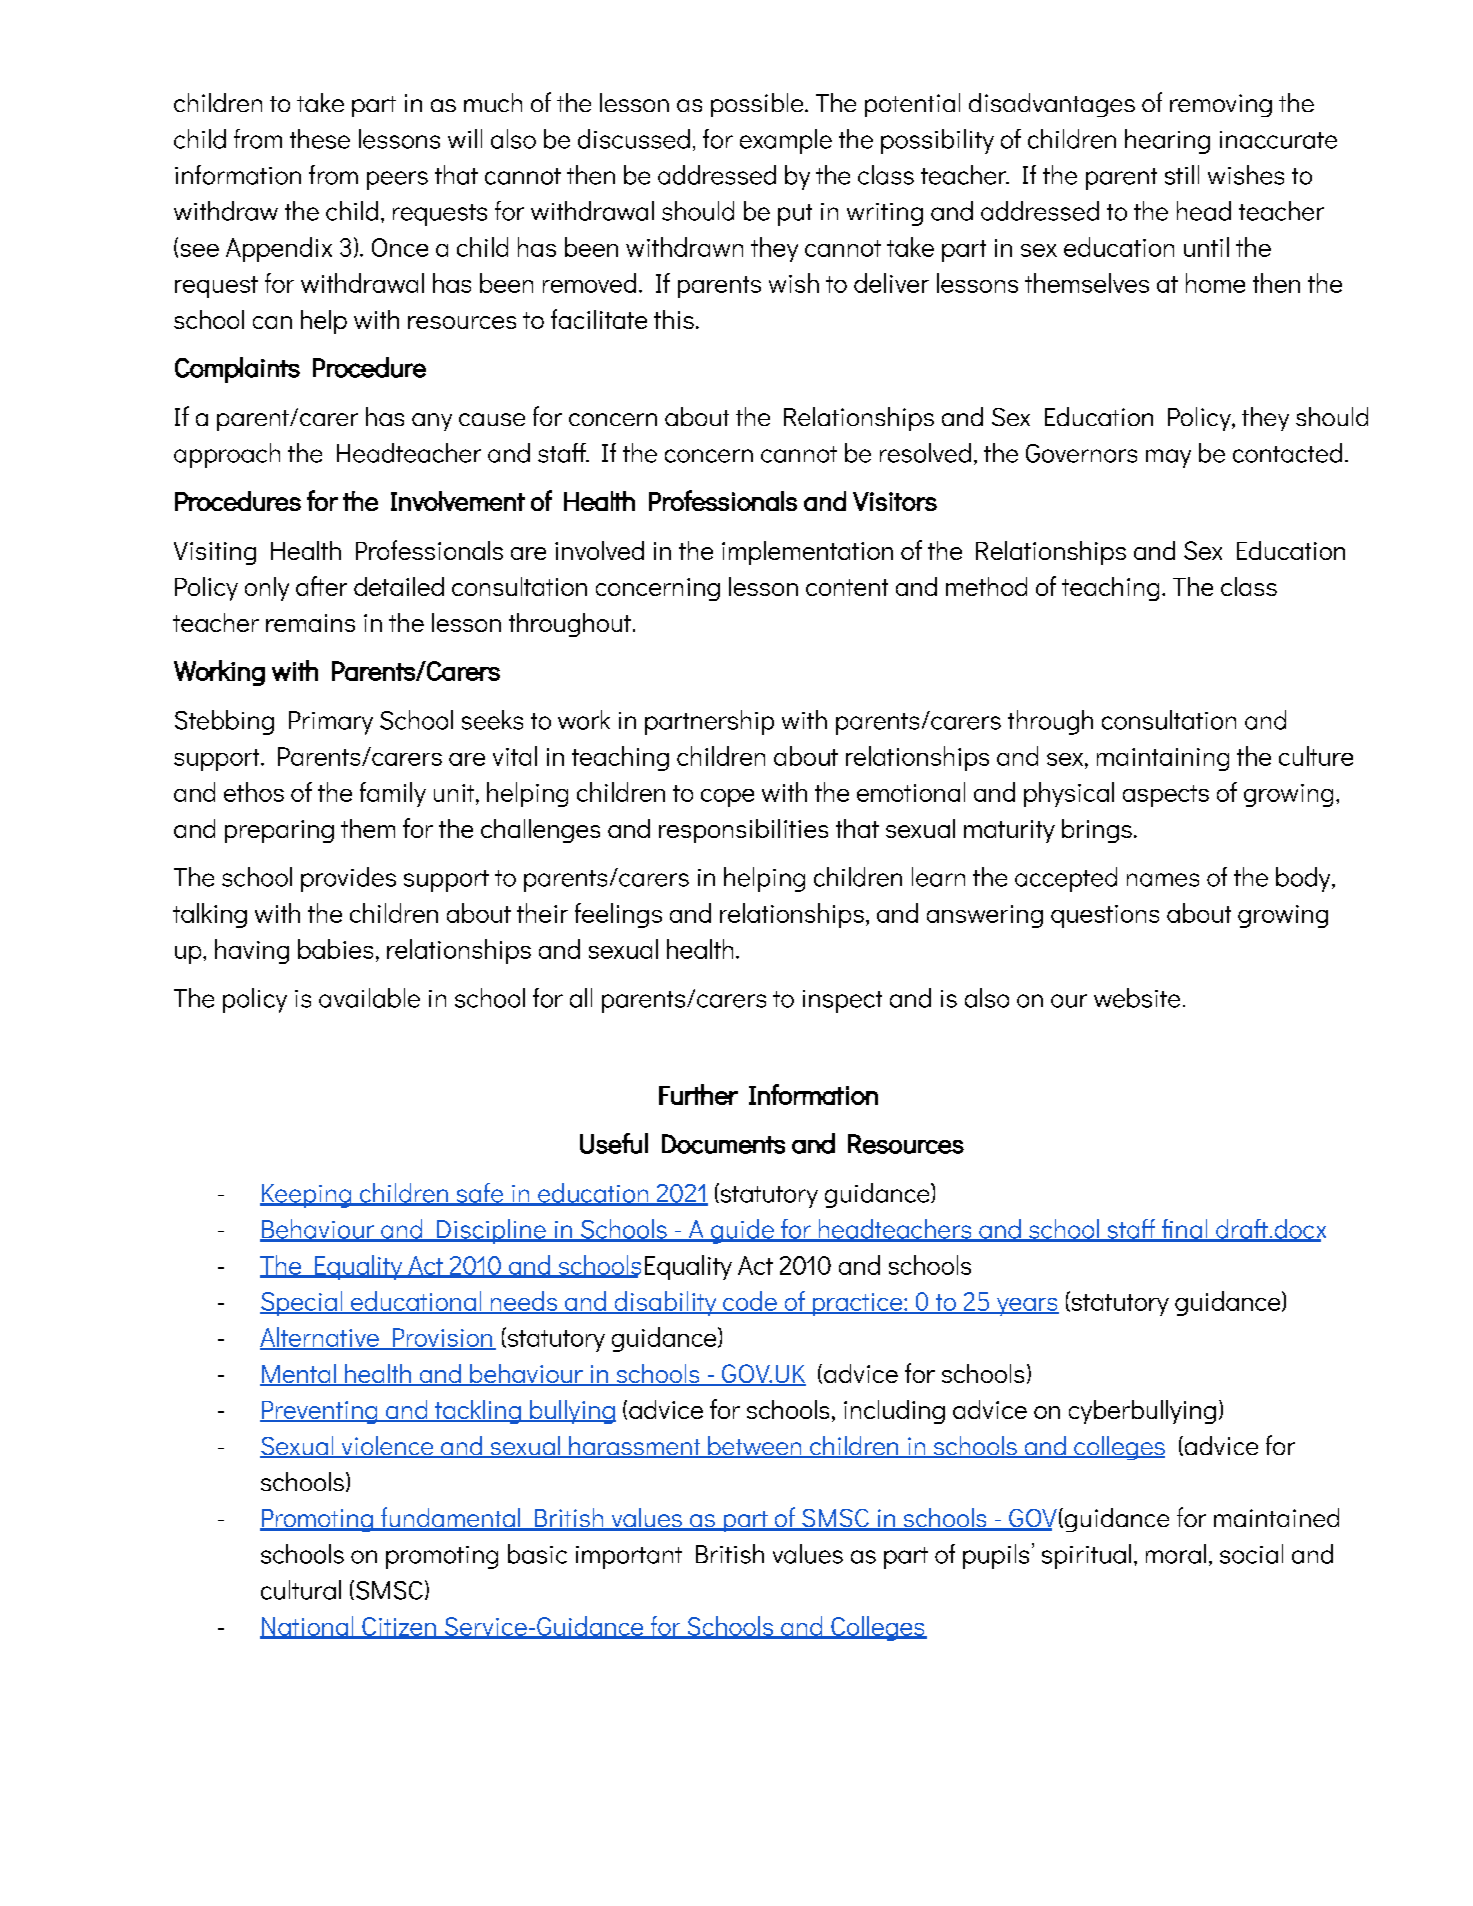 The height and width of the image is (1906, 1473). I want to click on provides, so click(348, 879).
